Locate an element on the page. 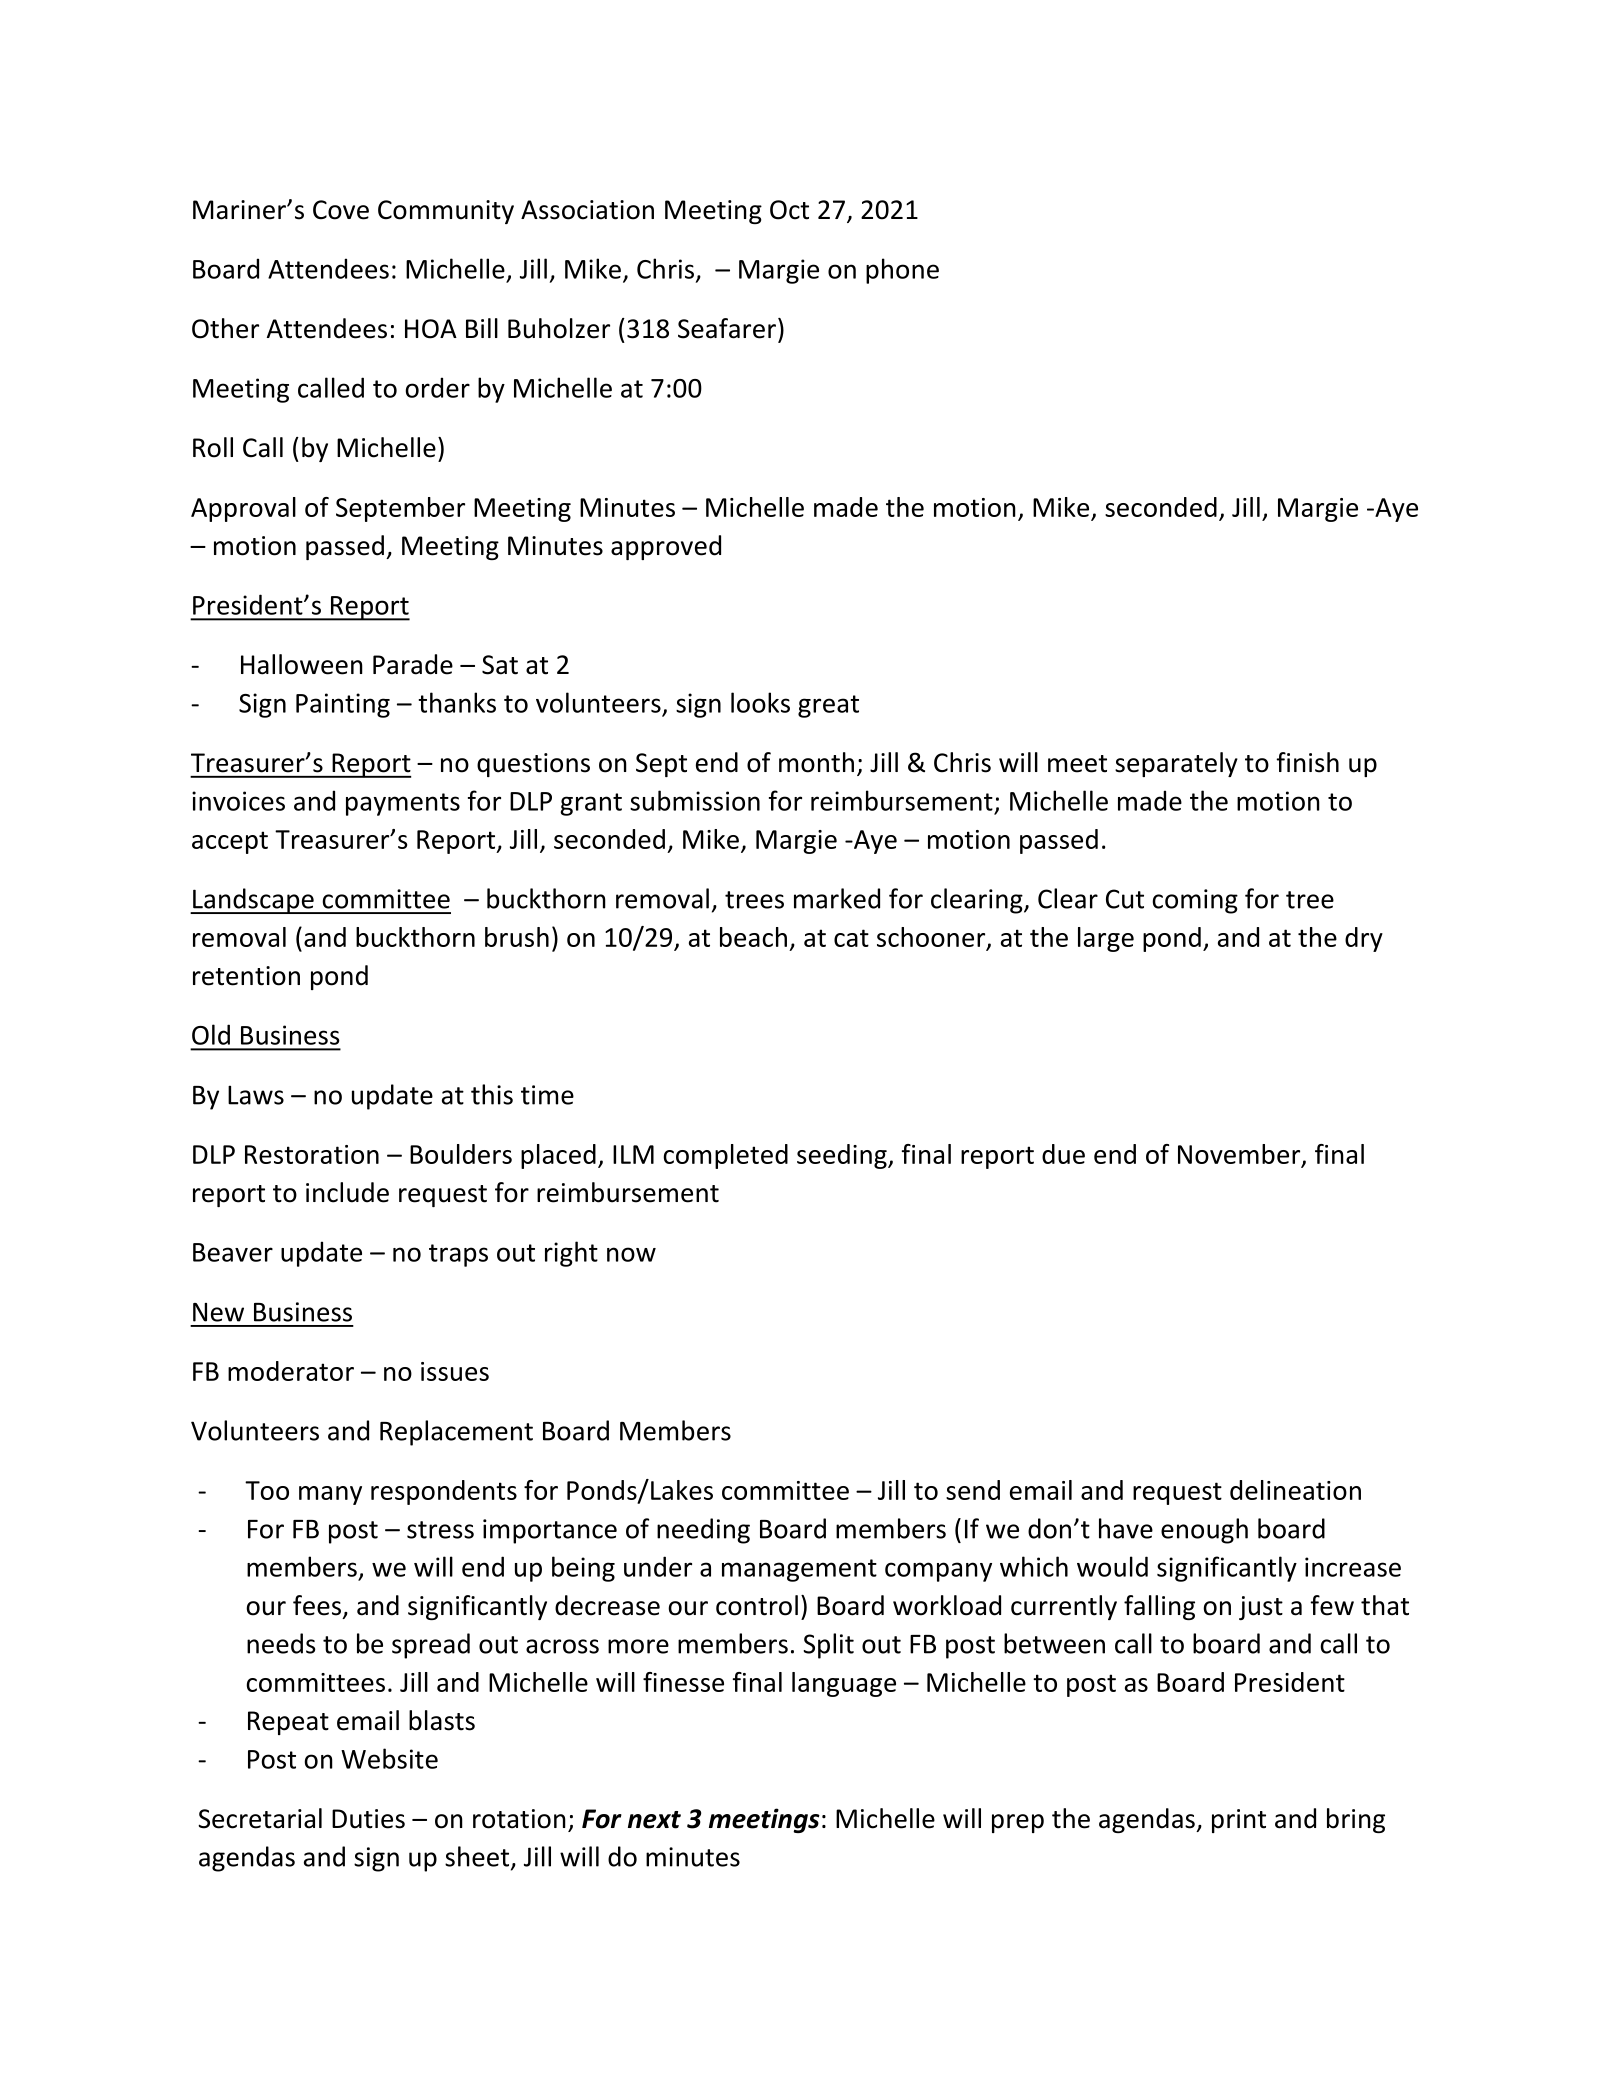  phone is located at coordinates (902, 271).
